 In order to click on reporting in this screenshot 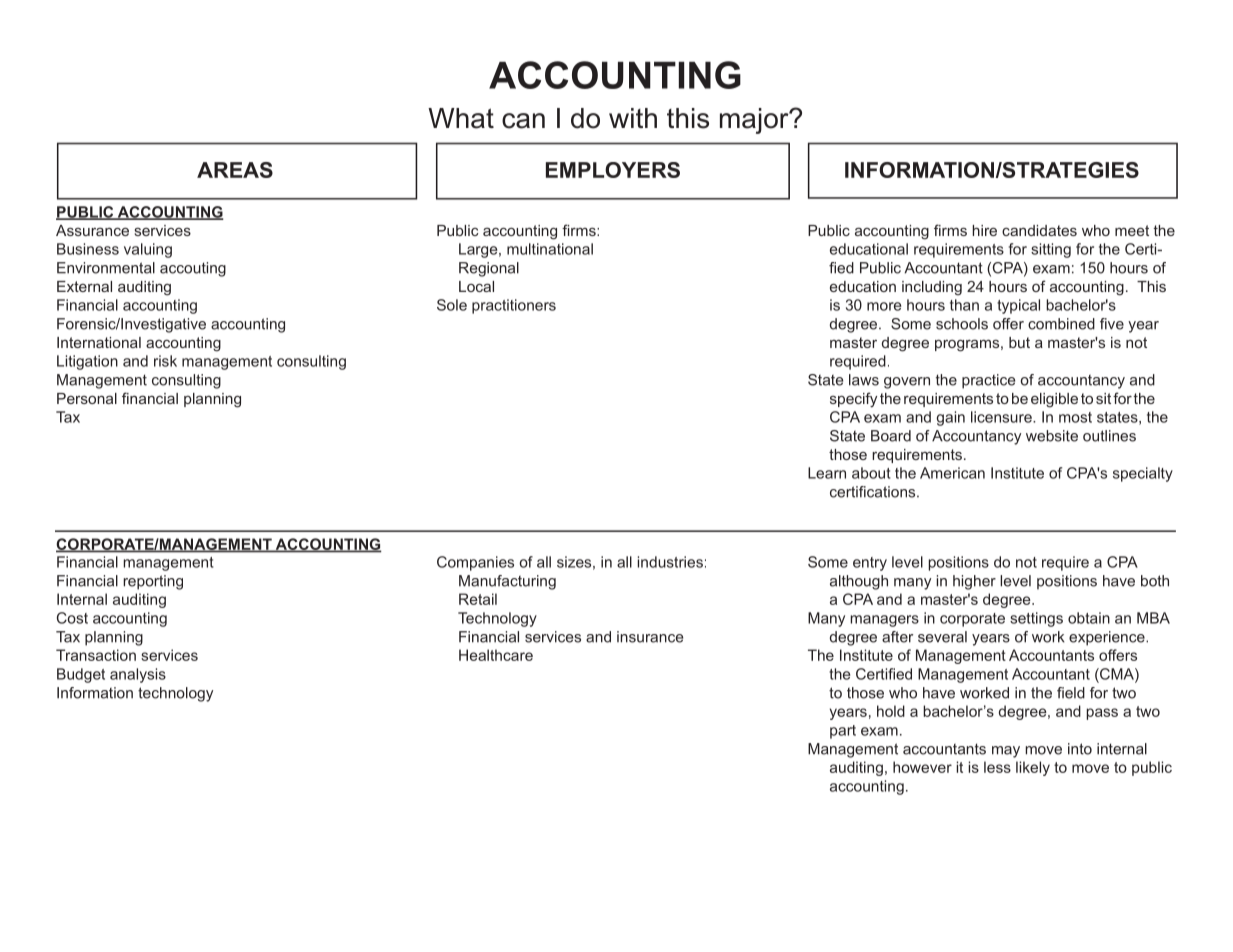, I will do `click(153, 582)`.
